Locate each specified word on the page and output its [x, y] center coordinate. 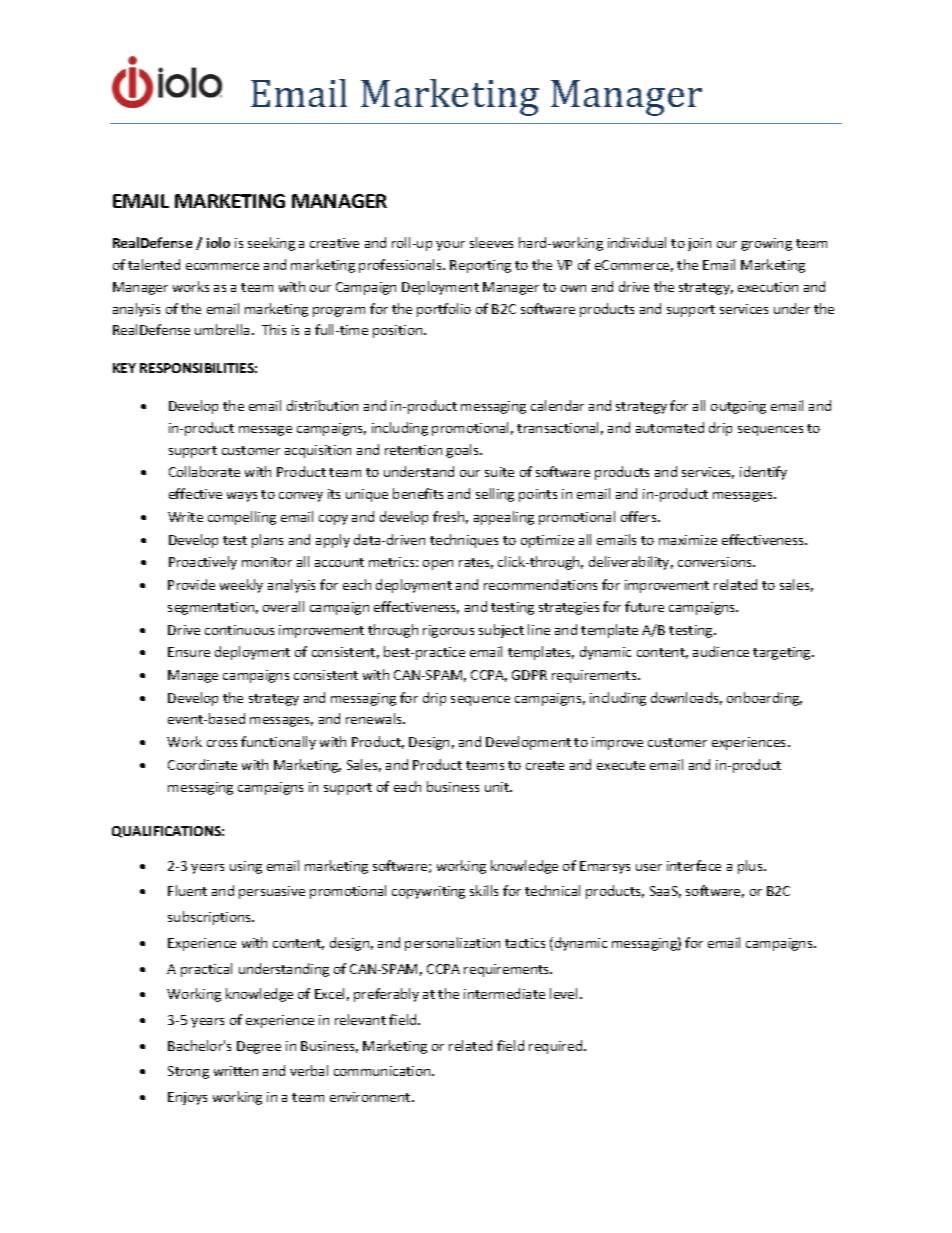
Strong [188, 1072]
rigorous [448, 631]
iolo [218, 242]
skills [484, 890]
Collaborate [204, 471]
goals [463, 451]
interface [694, 865]
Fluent [187, 890]
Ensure [189, 652]
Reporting [480, 266]
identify [763, 473]
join [699, 244]
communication [383, 1071]
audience [721, 651]
